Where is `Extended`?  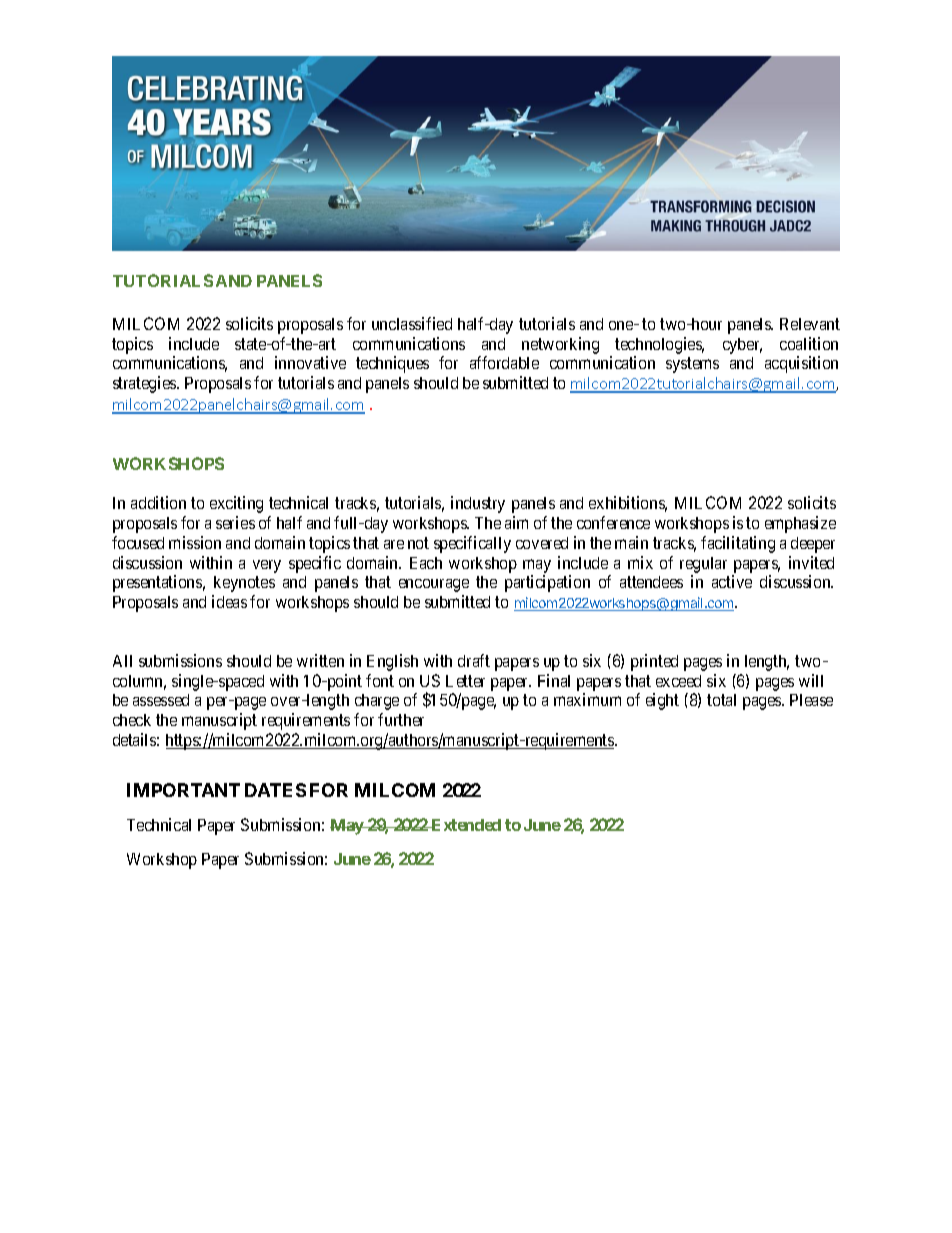 Extended is located at coordinates (465, 825).
